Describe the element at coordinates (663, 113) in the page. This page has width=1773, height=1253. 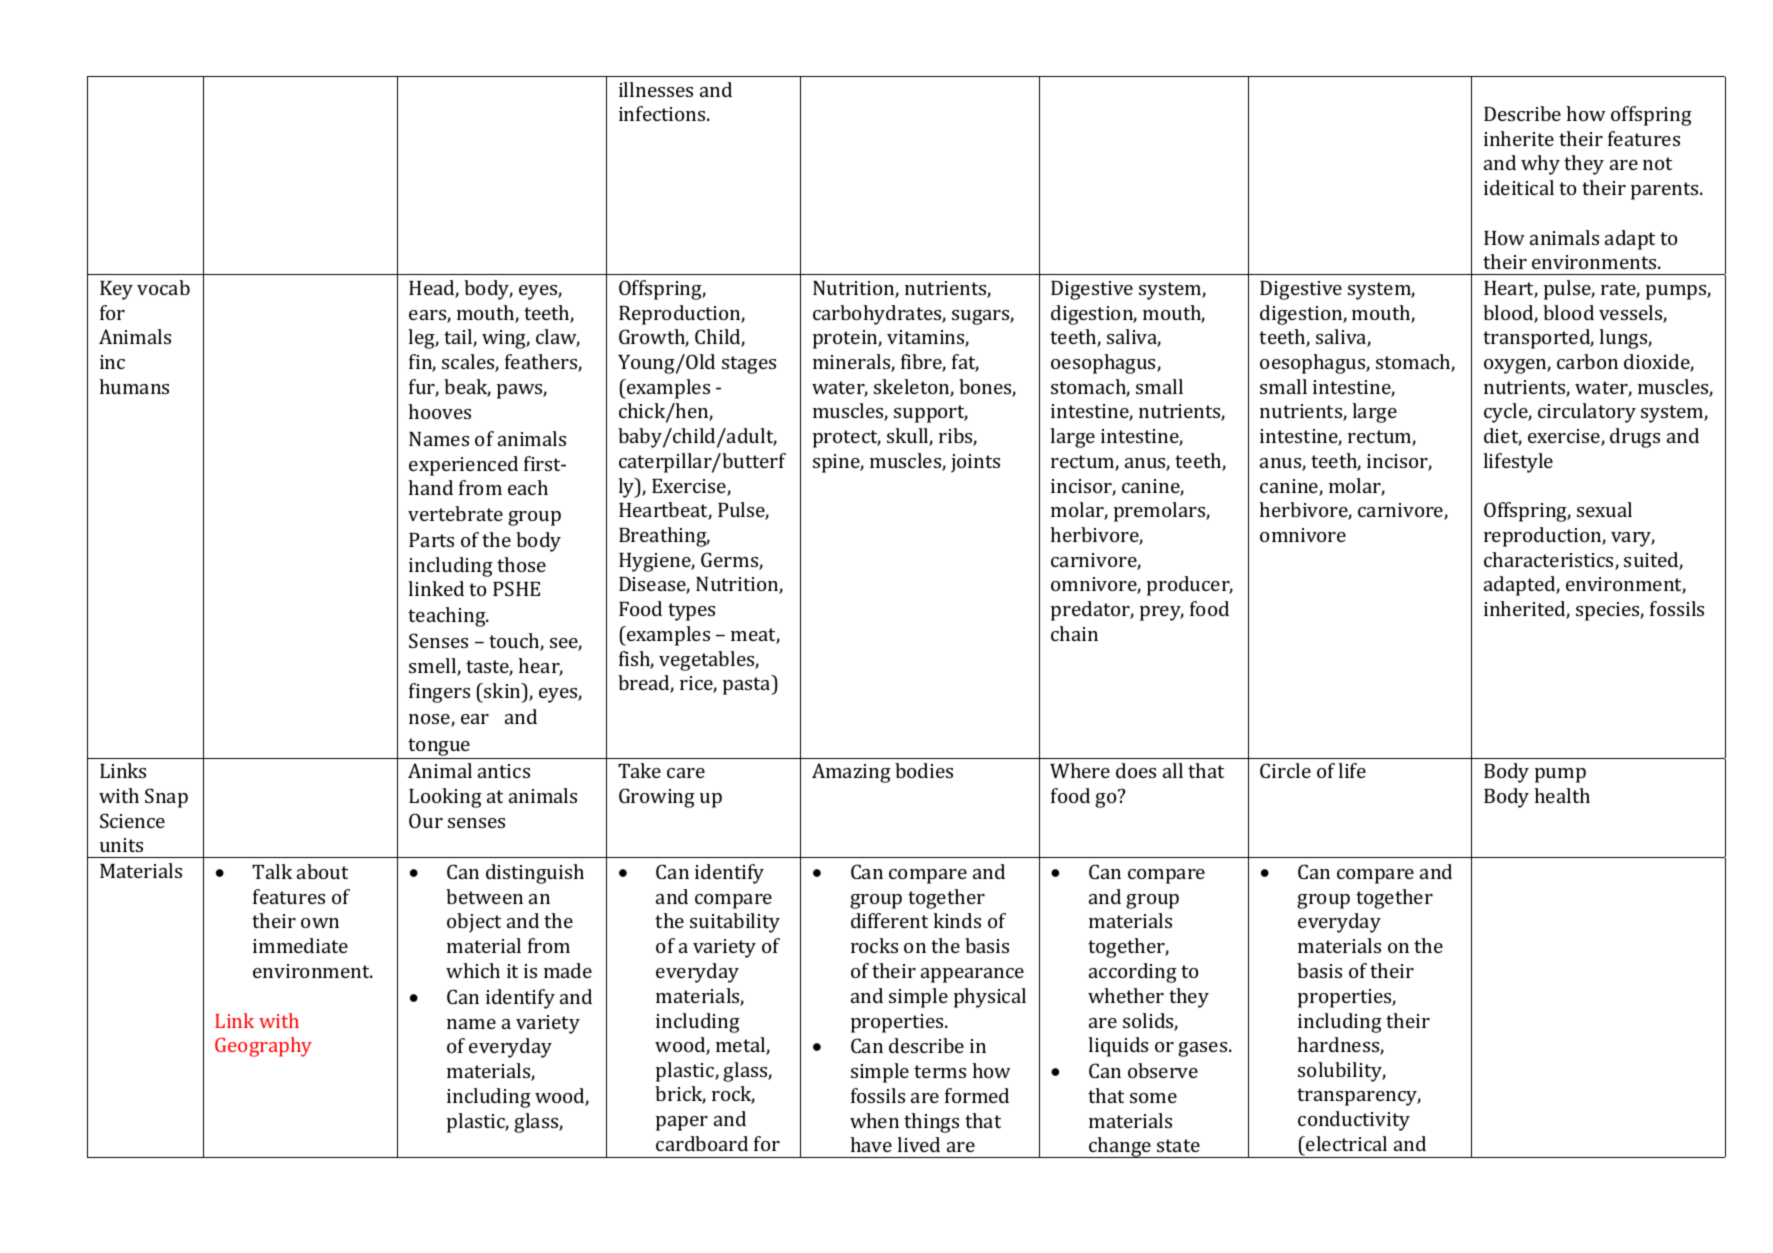
I see `infections` at that location.
